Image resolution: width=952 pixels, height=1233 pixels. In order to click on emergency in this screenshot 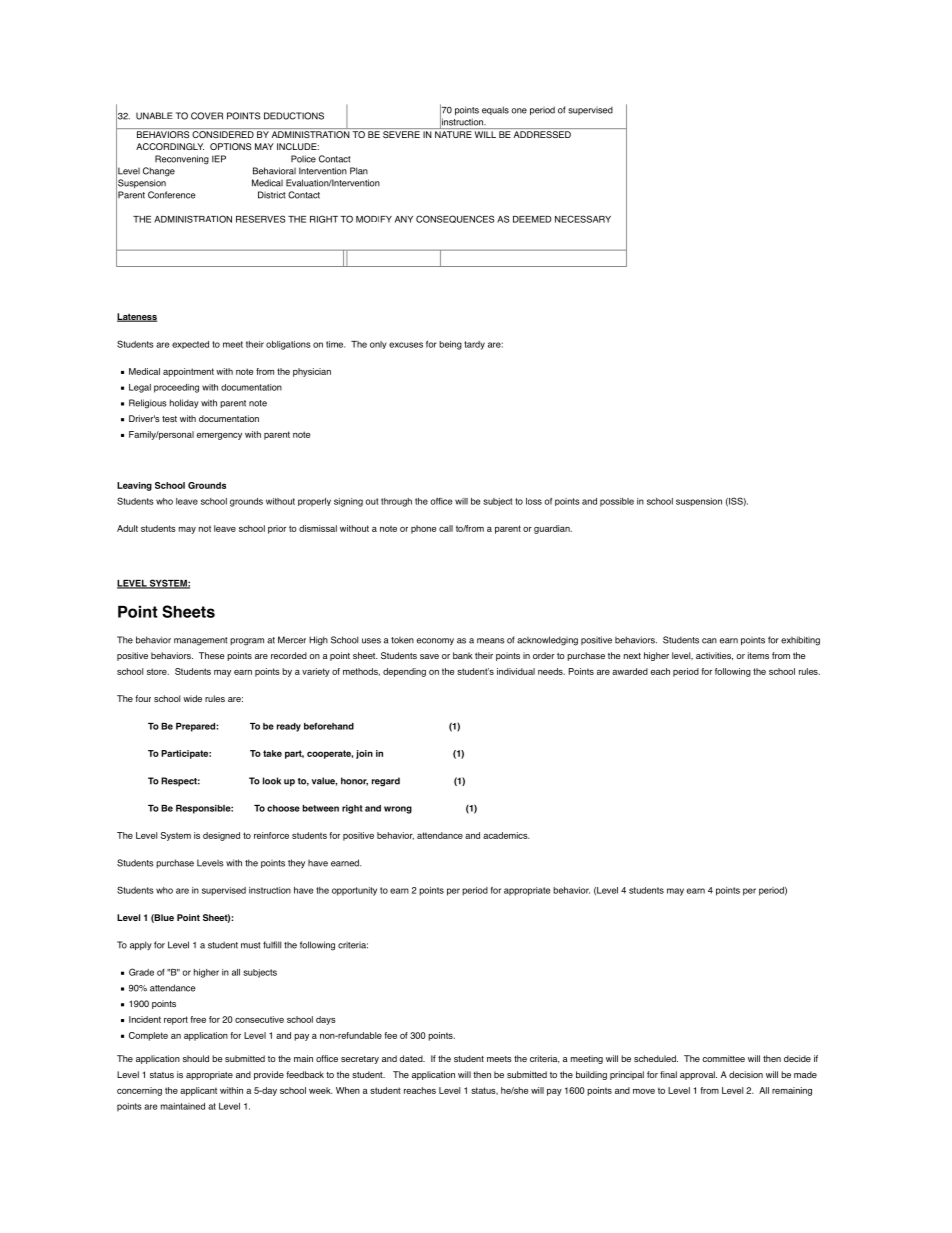, I will do `click(219, 436)`.
